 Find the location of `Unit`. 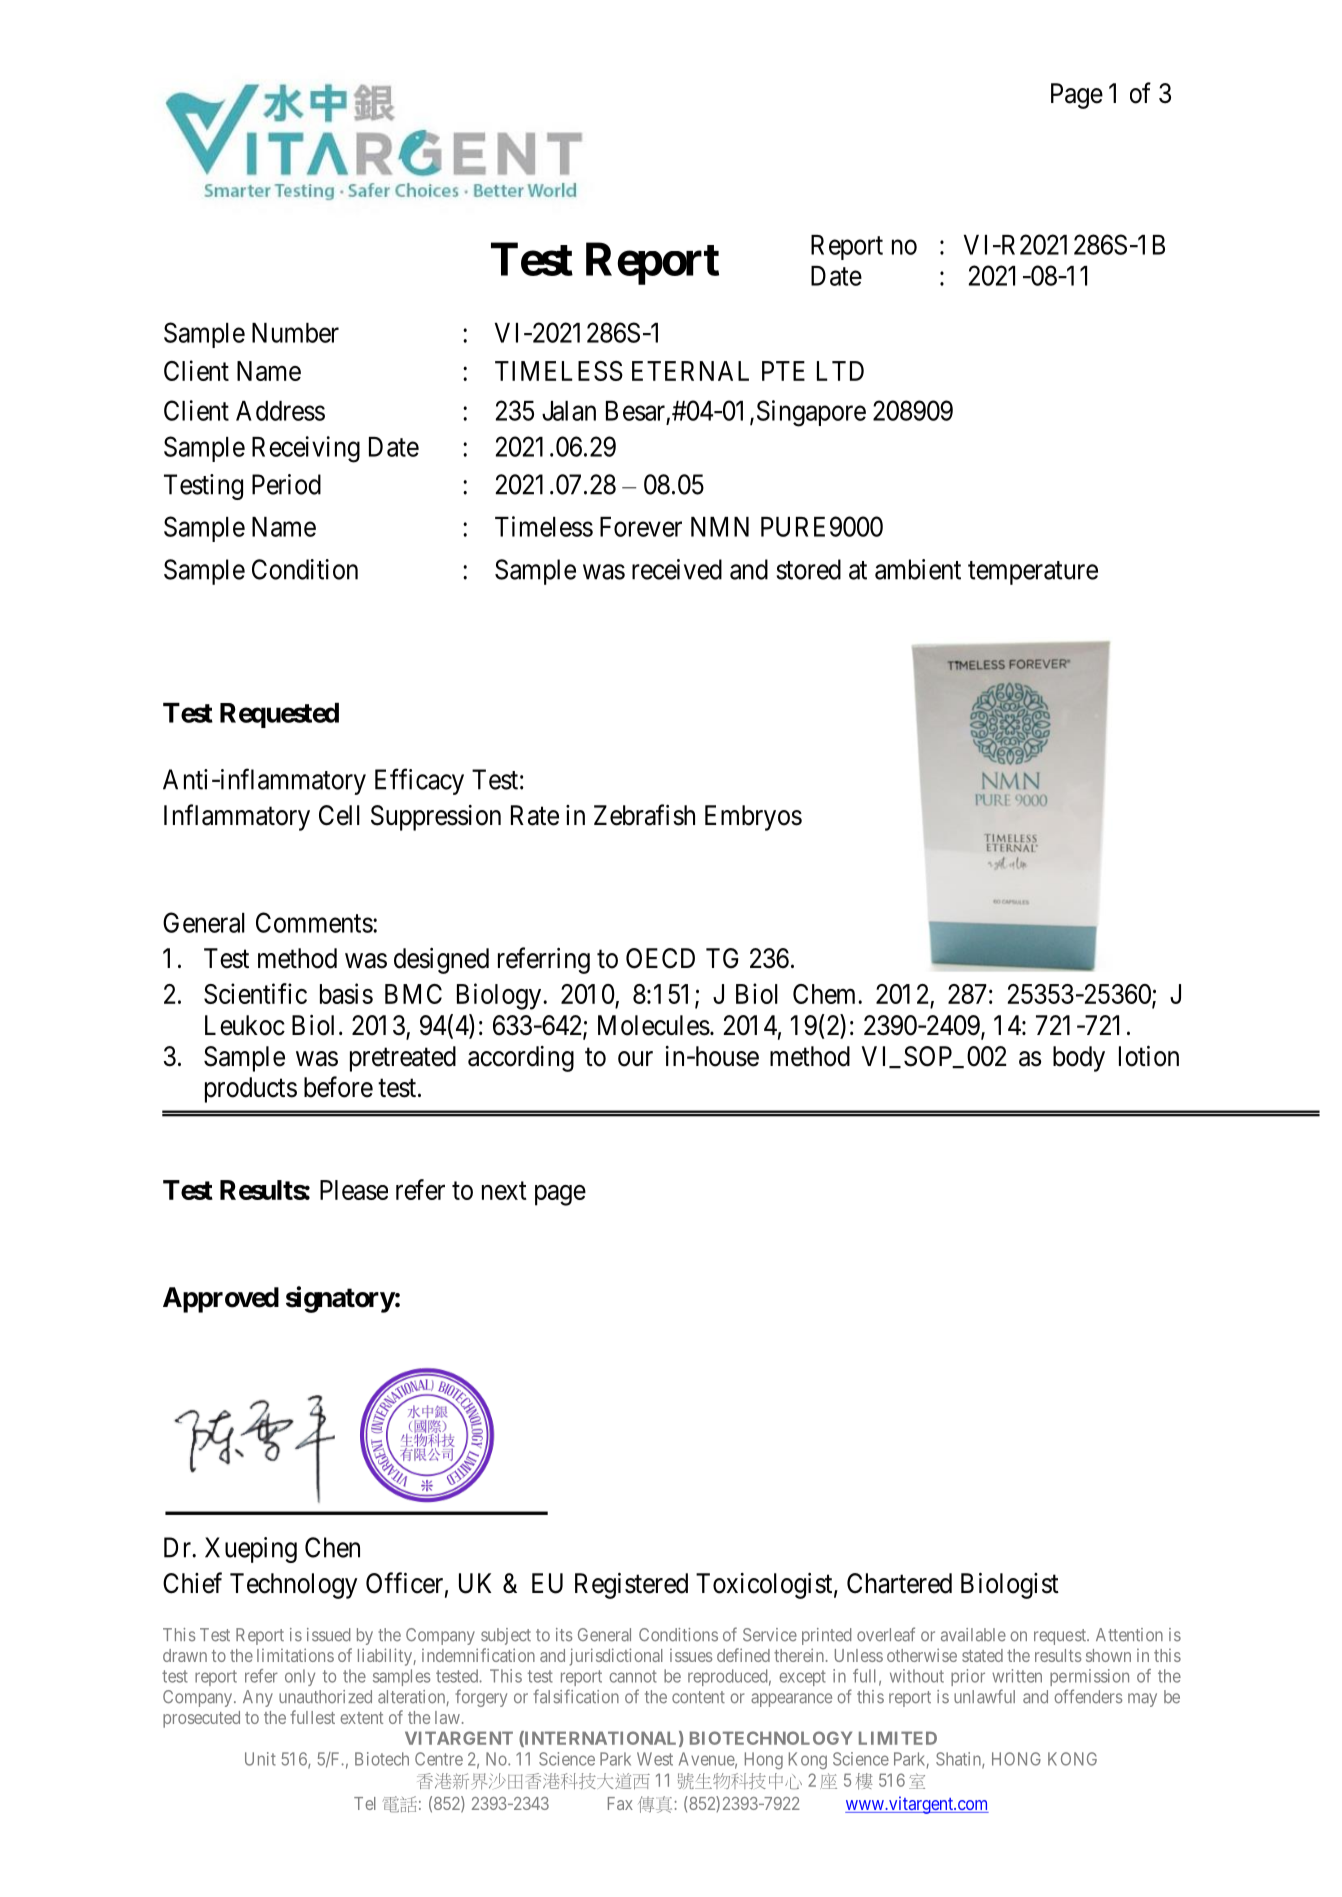

Unit is located at coordinates (260, 1759).
